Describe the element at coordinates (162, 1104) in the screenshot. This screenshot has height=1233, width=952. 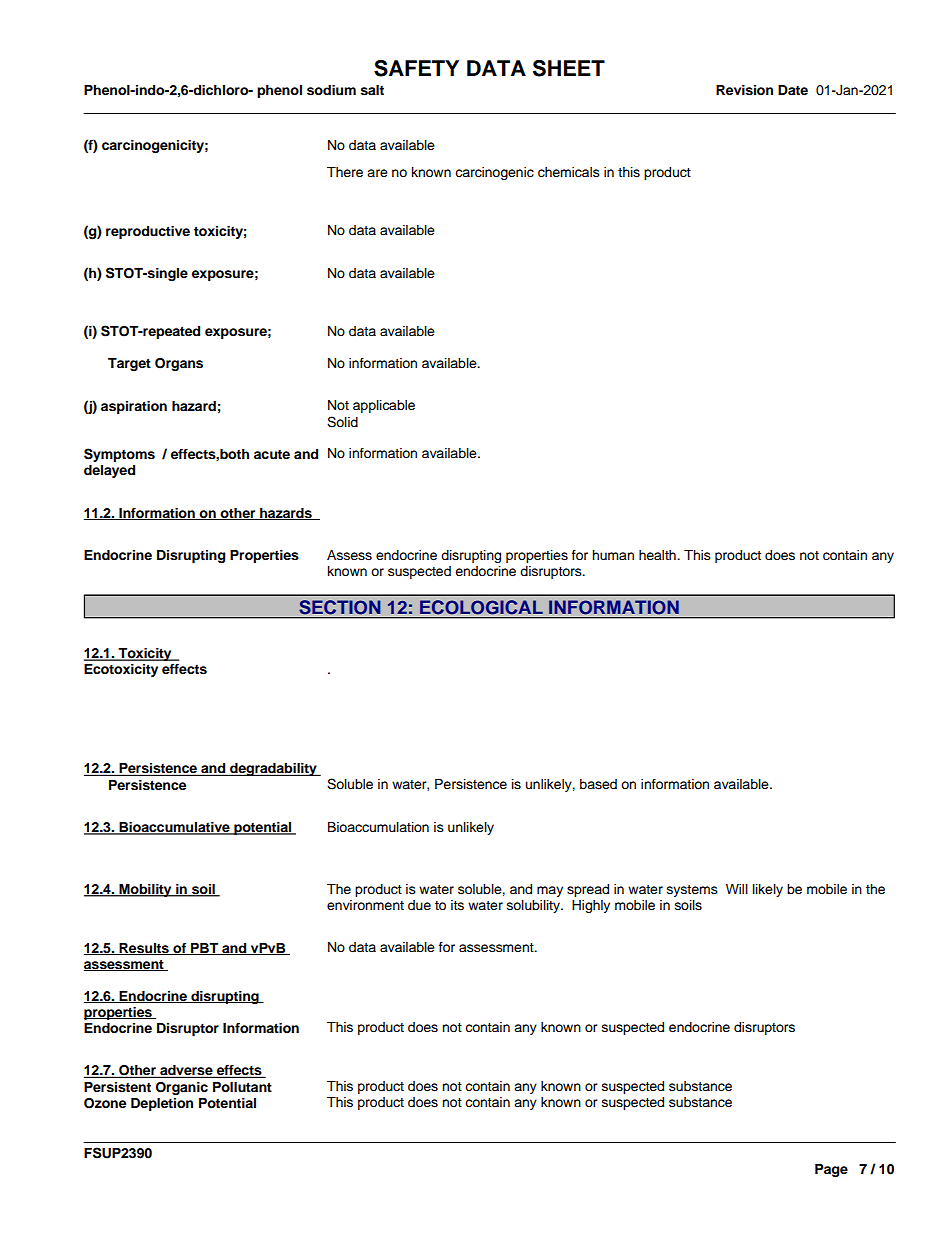
I see `Depletion` at that location.
